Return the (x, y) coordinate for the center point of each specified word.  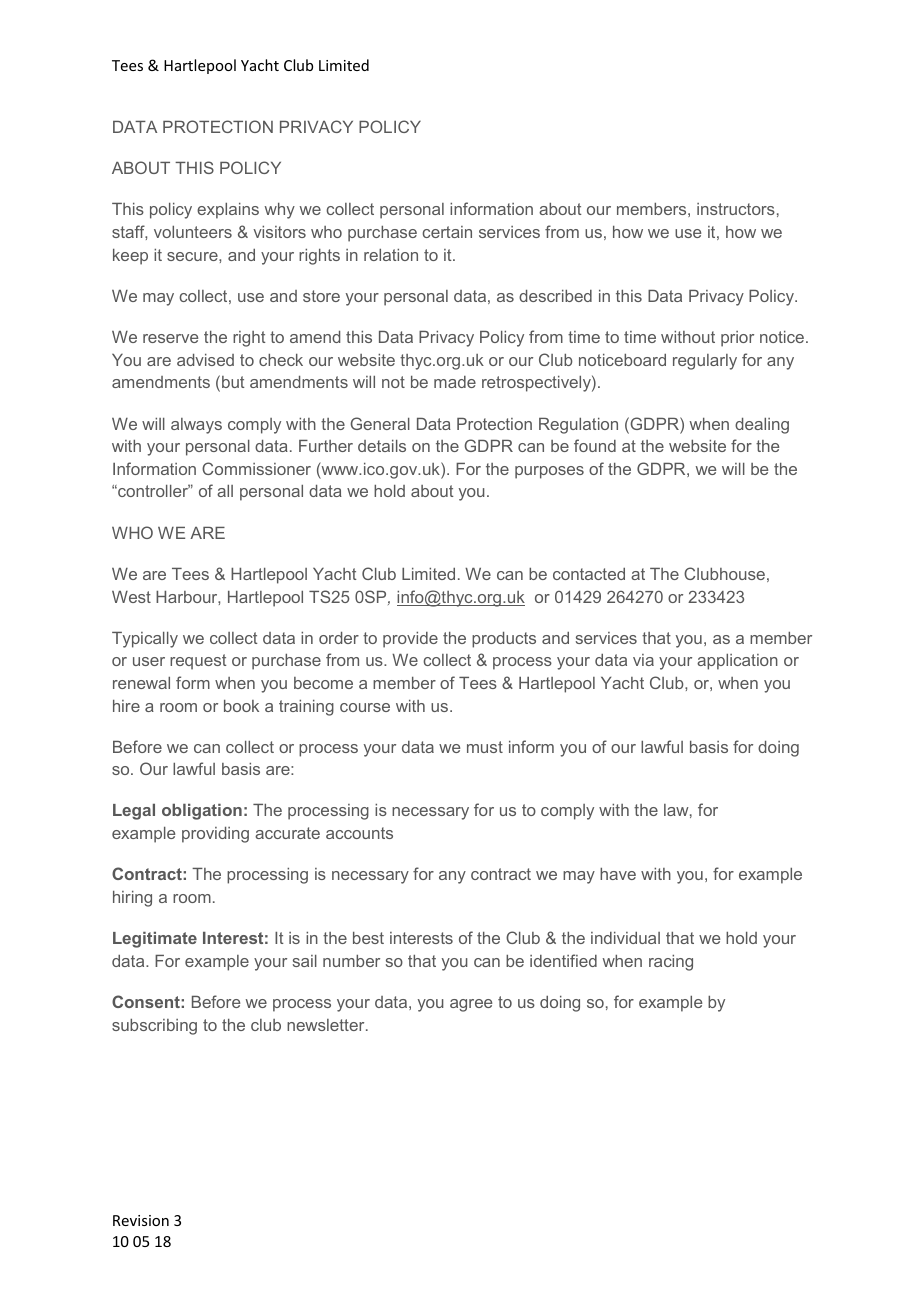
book (241, 706)
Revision (141, 1220)
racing (671, 963)
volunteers (193, 232)
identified (563, 960)
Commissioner (256, 468)
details (382, 446)
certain (447, 232)
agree (471, 1005)
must (485, 747)
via (643, 660)
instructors (736, 209)
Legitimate (155, 940)
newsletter (327, 1025)
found (595, 445)
